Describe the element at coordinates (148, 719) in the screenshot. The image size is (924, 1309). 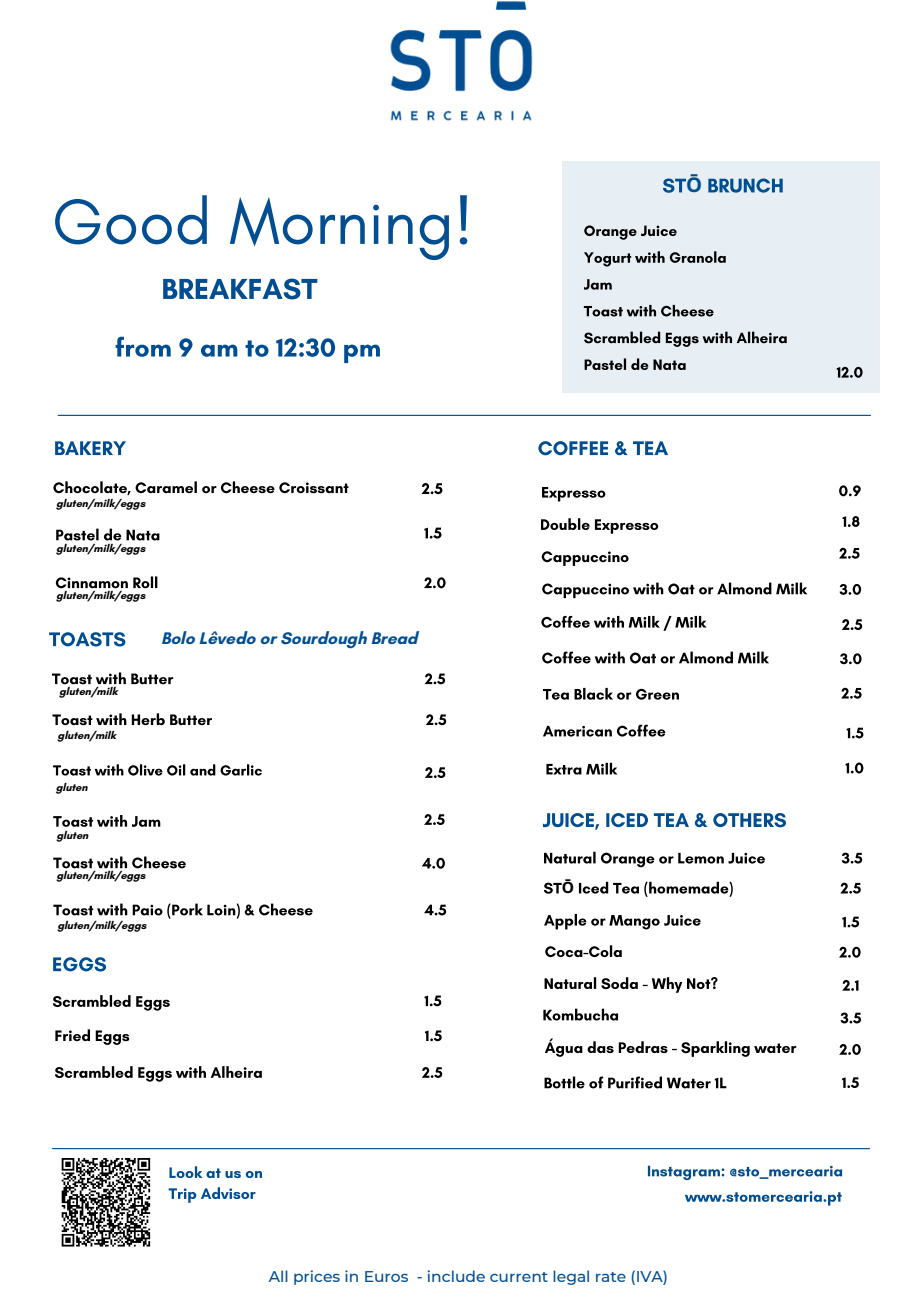
I see `Herb` at that location.
